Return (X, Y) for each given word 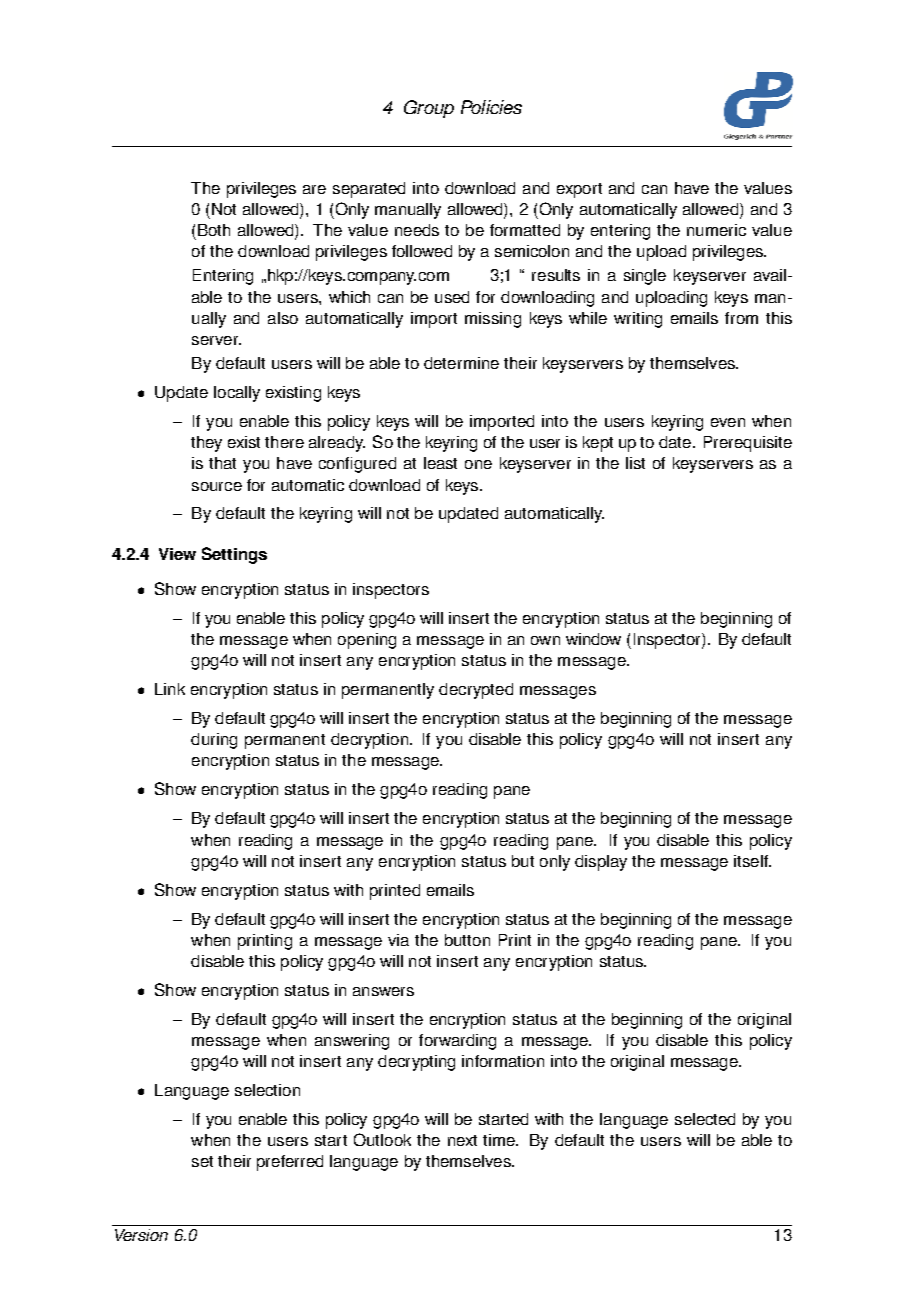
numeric (716, 230)
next (462, 1140)
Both (214, 230)
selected (705, 1119)
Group (429, 109)
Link (170, 689)
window (593, 639)
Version (141, 1235)
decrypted (476, 691)
